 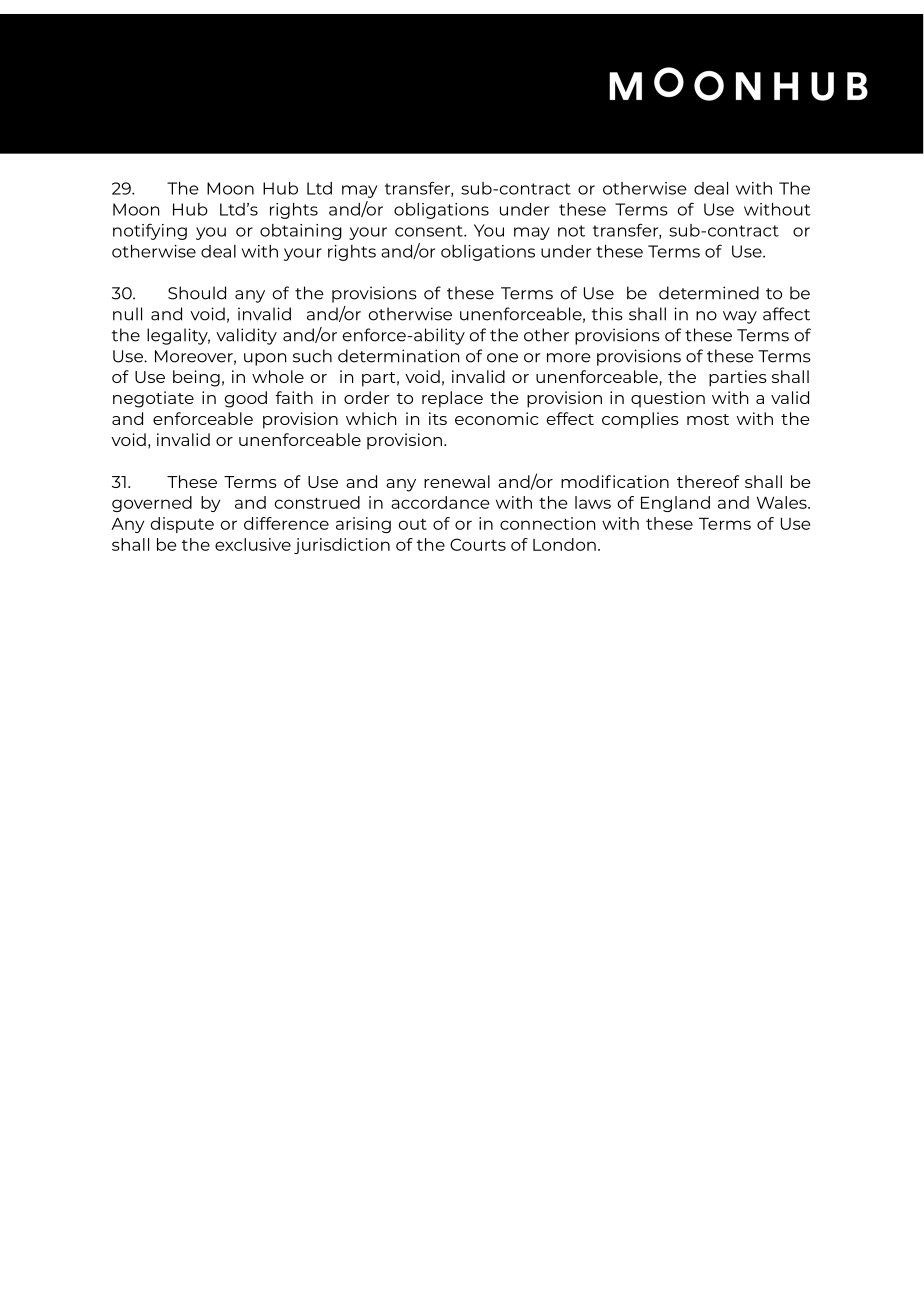 I want to click on consent, so click(x=430, y=231).
